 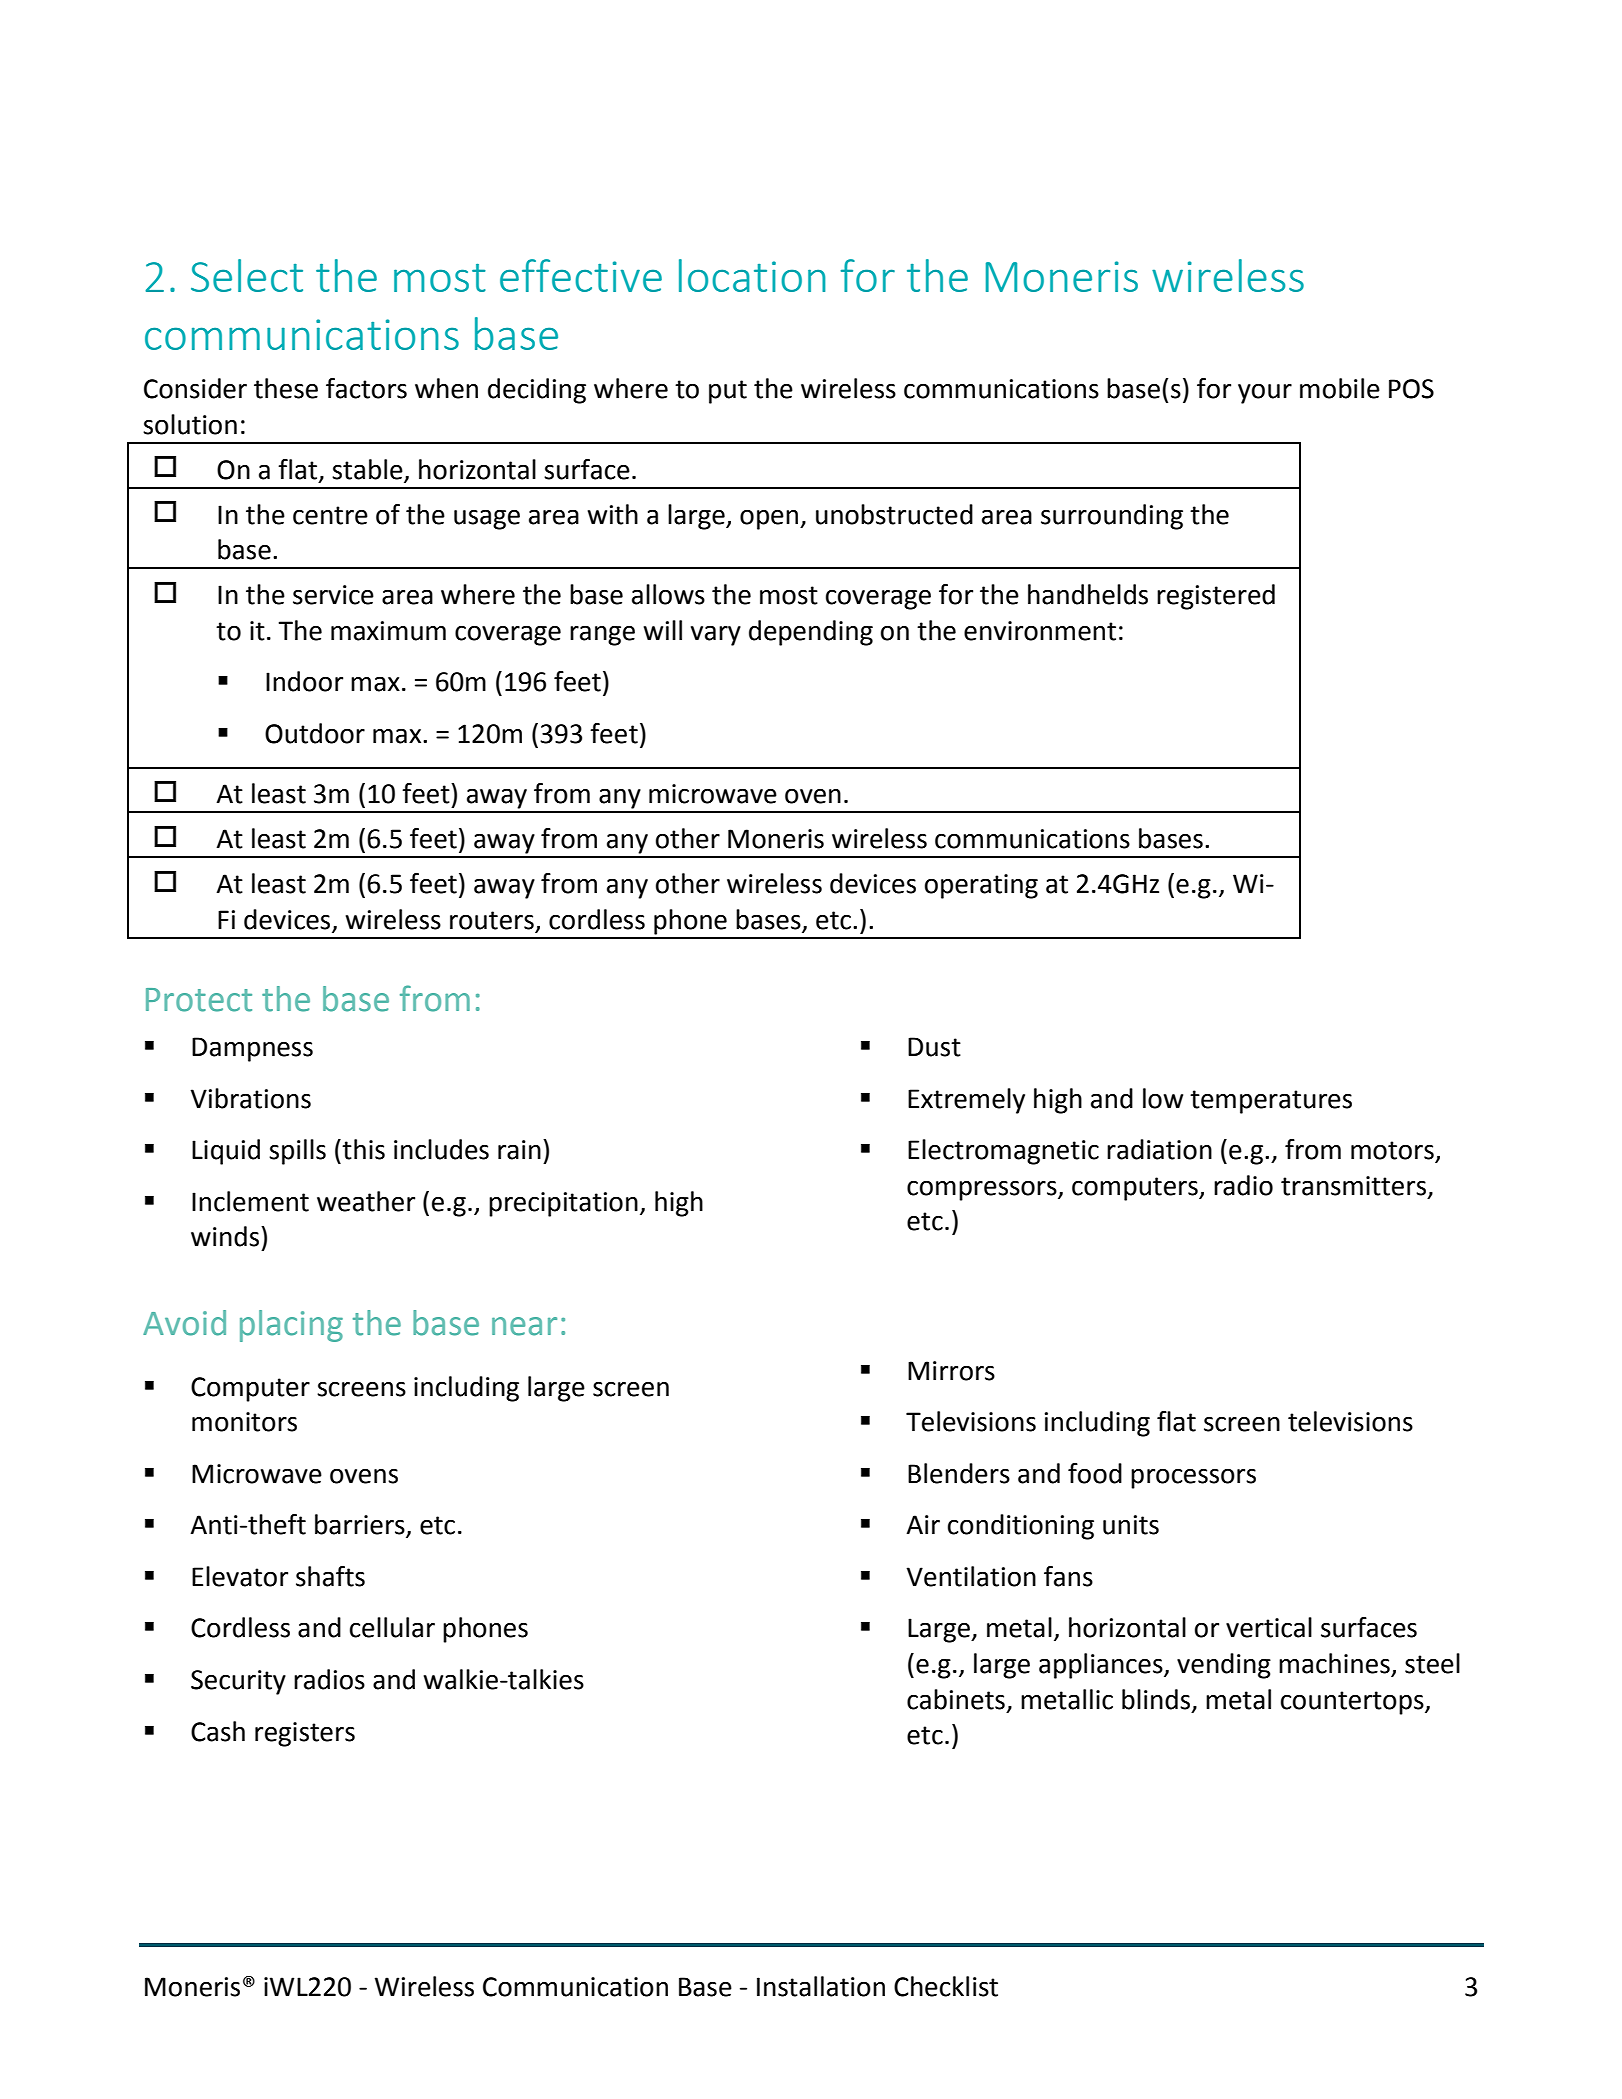 What do you see at coordinates (366, 388) in the page?
I see `factors` at bounding box center [366, 388].
